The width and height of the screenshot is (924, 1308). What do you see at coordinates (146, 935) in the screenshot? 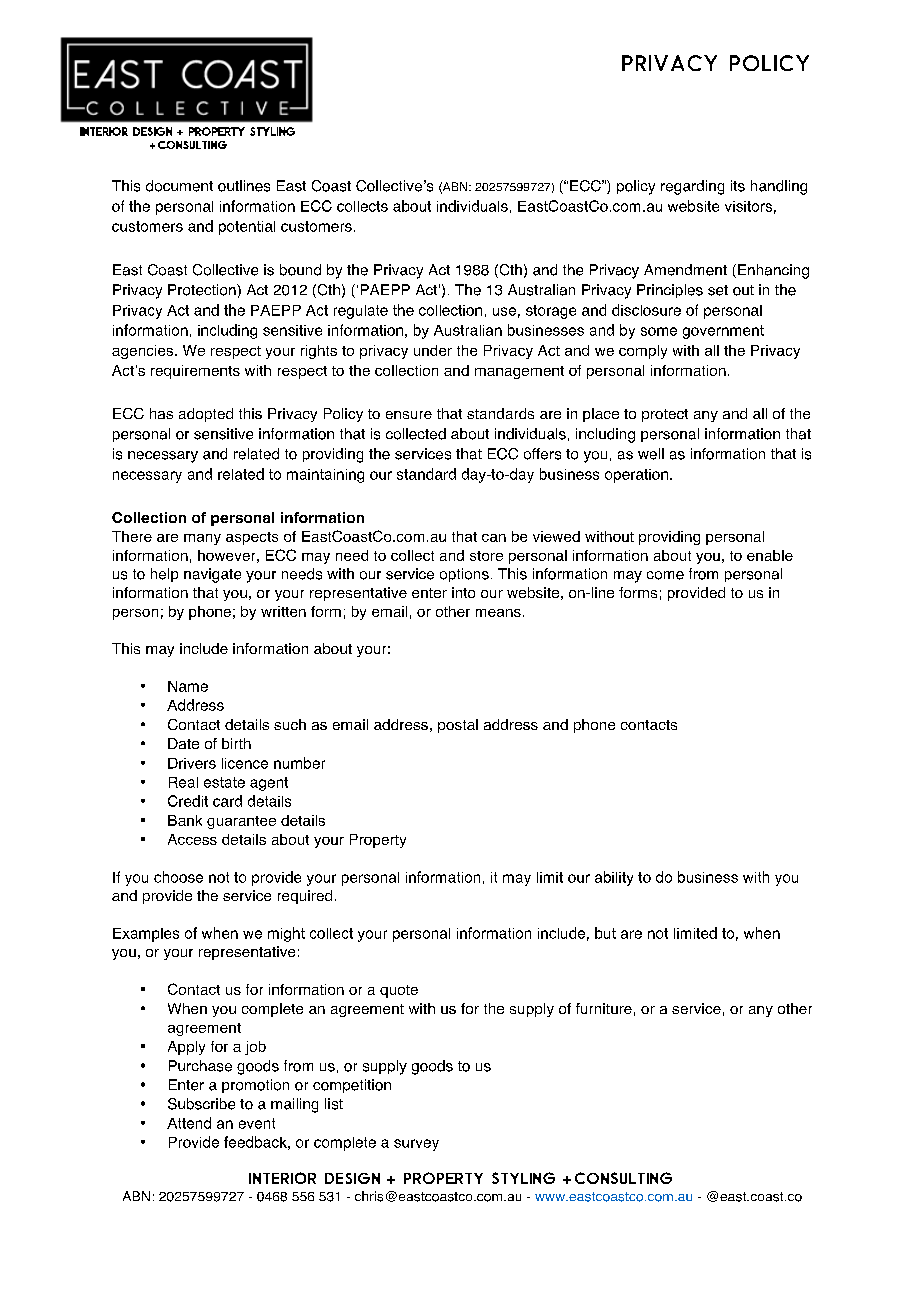
I see `Examples` at bounding box center [146, 935].
